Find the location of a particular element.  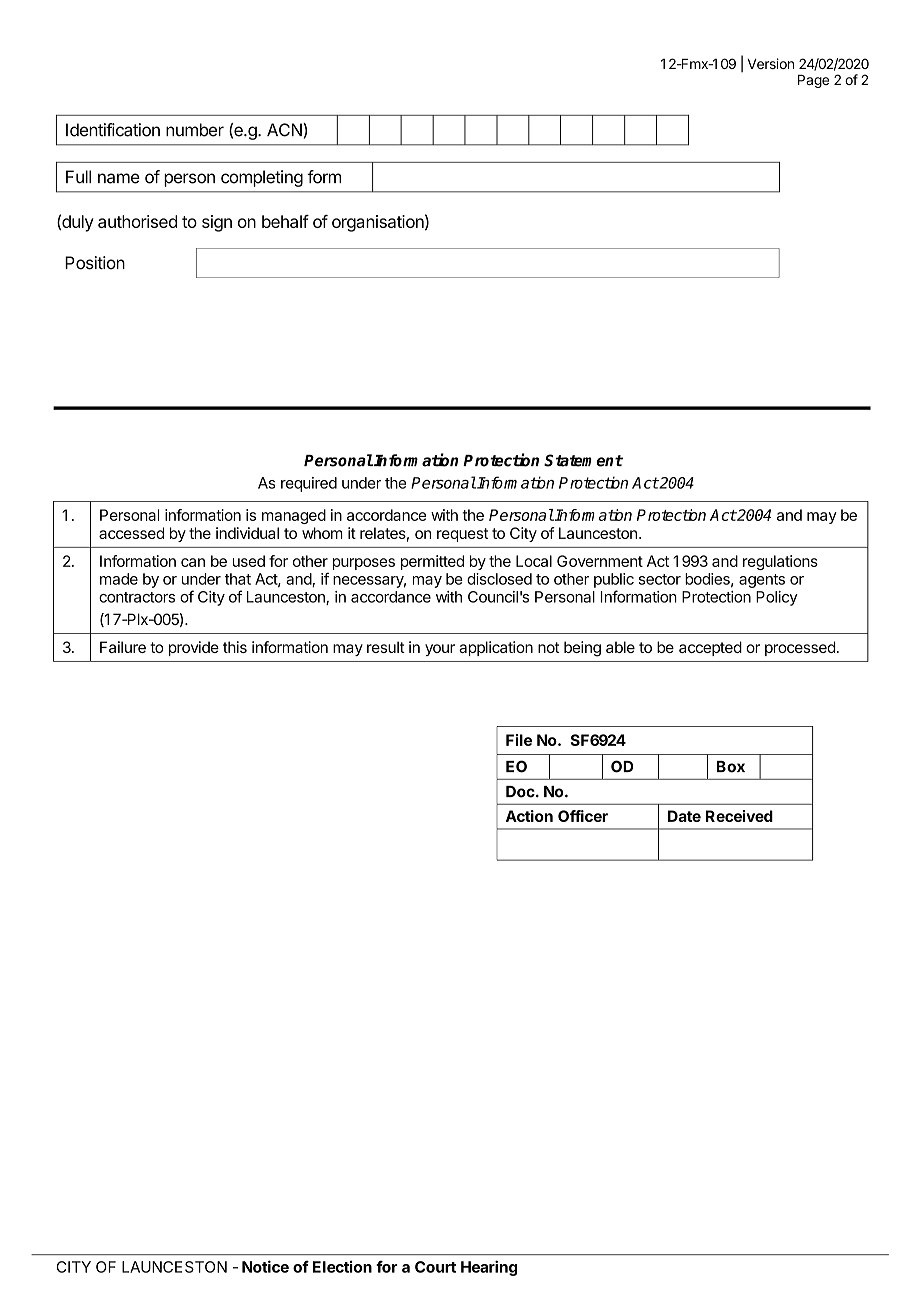

your is located at coordinates (440, 650).
